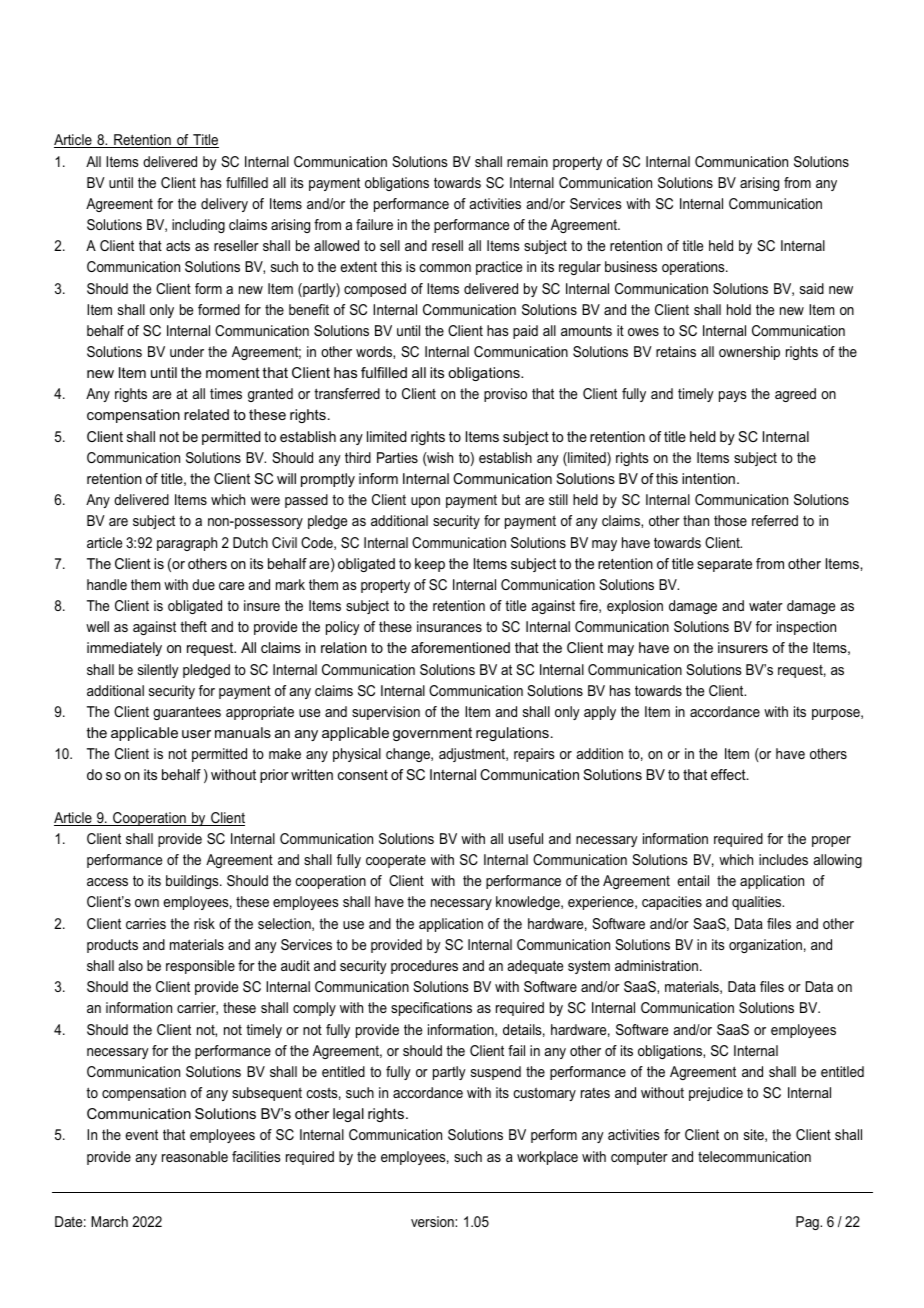  Describe the element at coordinates (527, 161) in the screenshot. I see `remain` at that location.
